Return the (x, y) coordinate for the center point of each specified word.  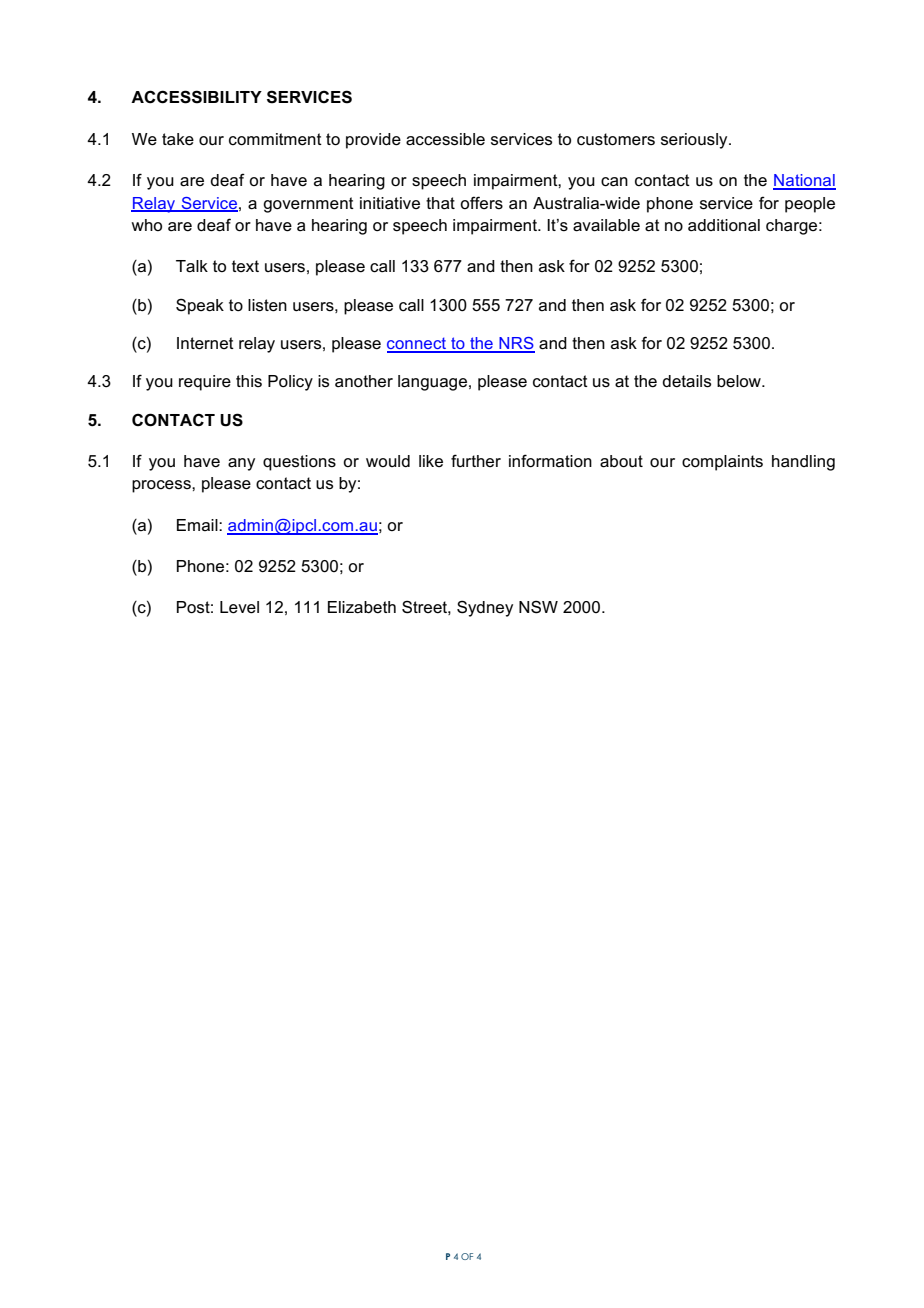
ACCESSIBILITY (196, 97)
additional (724, 225)
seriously (695, 141)
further (476, 460)
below (740, 381)
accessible (445, 139)
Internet (205, 343)
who (146, 225)
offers (481, 203)
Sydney (485, 608)
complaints (722, 463)
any (241, 464)
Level (239, 607)
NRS (516, 344)
